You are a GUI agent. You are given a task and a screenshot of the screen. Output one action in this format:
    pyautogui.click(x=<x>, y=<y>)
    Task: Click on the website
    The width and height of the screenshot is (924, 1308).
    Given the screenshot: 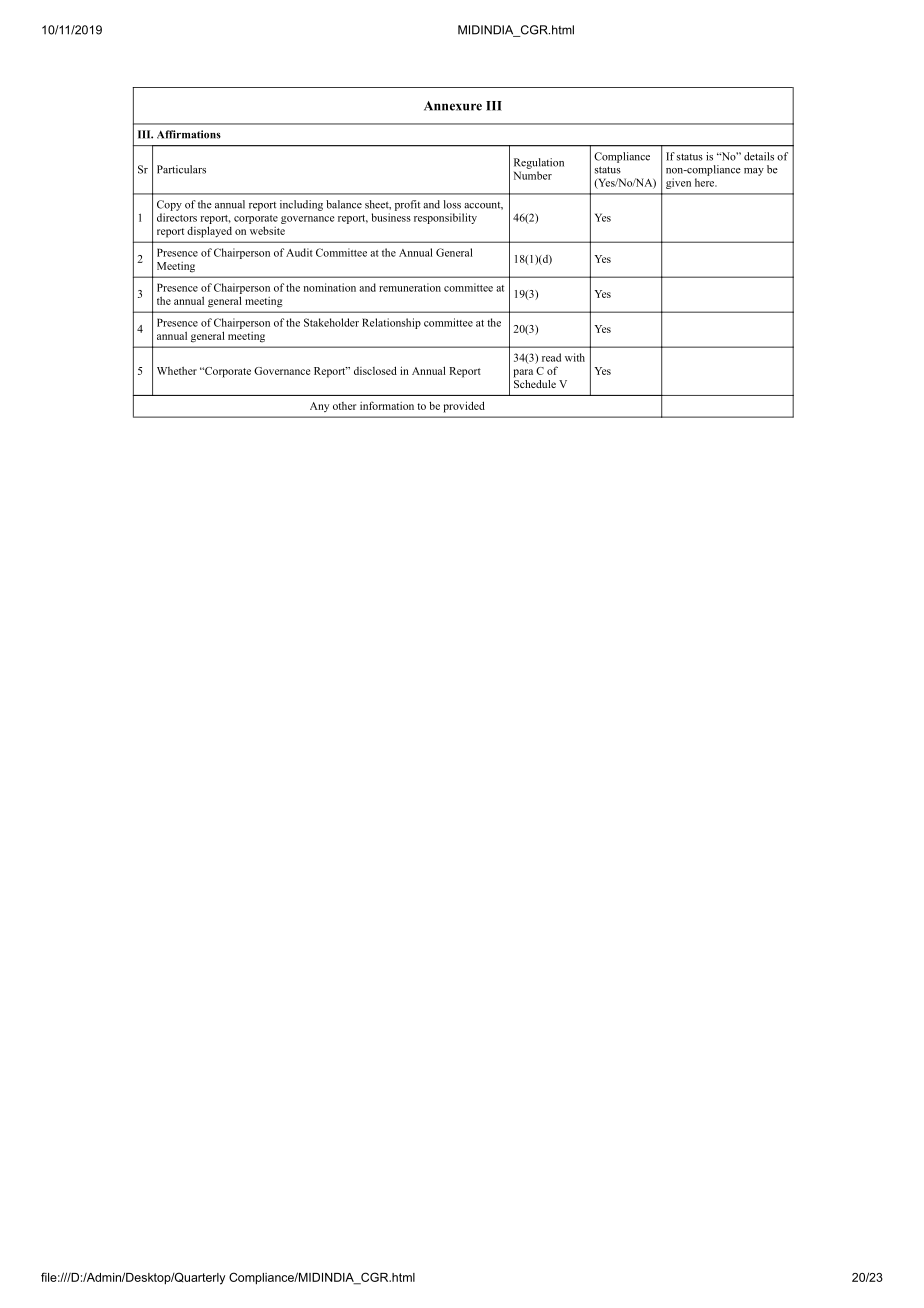 What is the action you would take?
    pyautogui.click(x=267, y=230)
